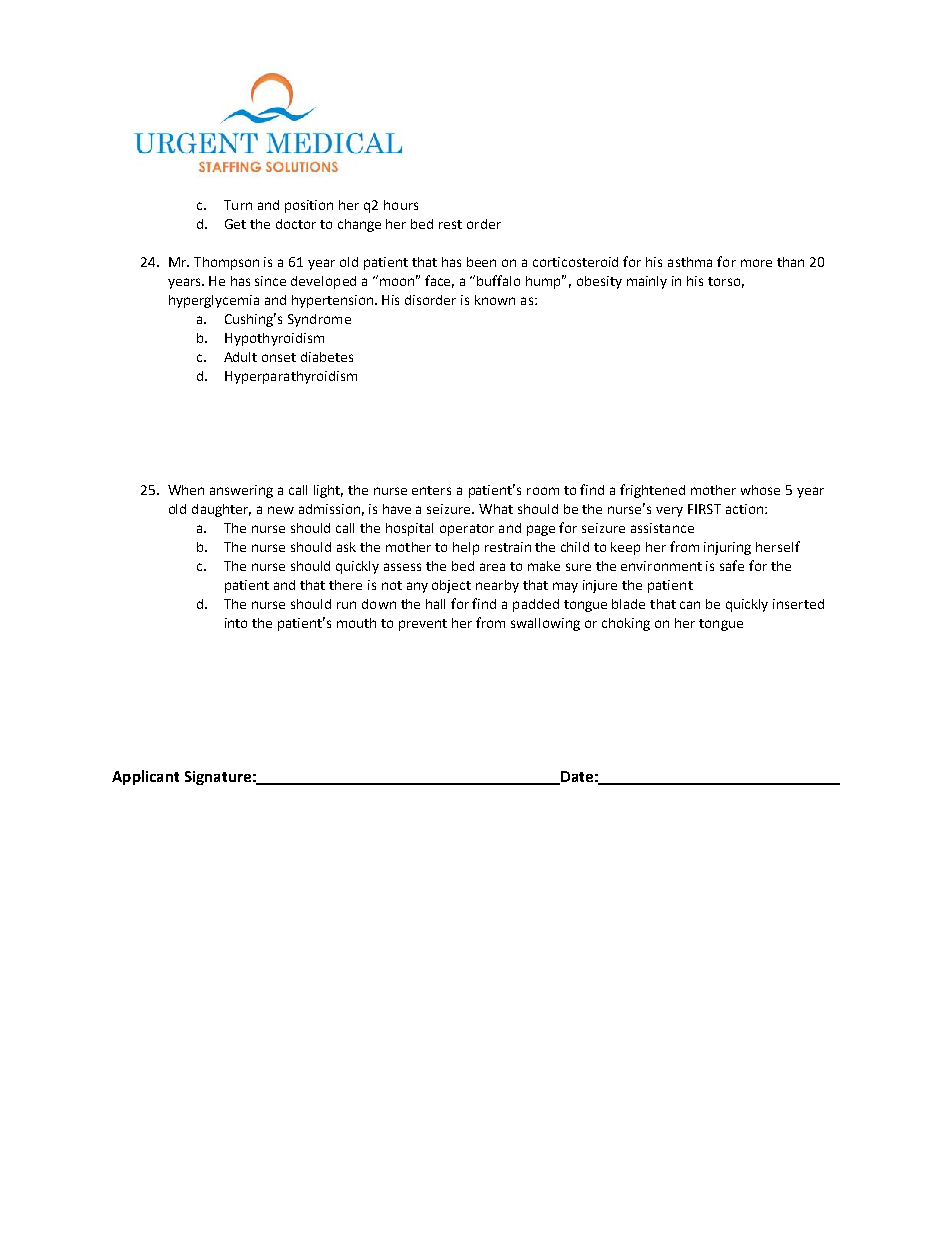 The width and height of the screenshot is (952, 1233). What do you see at coordinates (274, 339) in the screenshot?
I see `Hypothyroidism` at bounding box center [274, 339].
